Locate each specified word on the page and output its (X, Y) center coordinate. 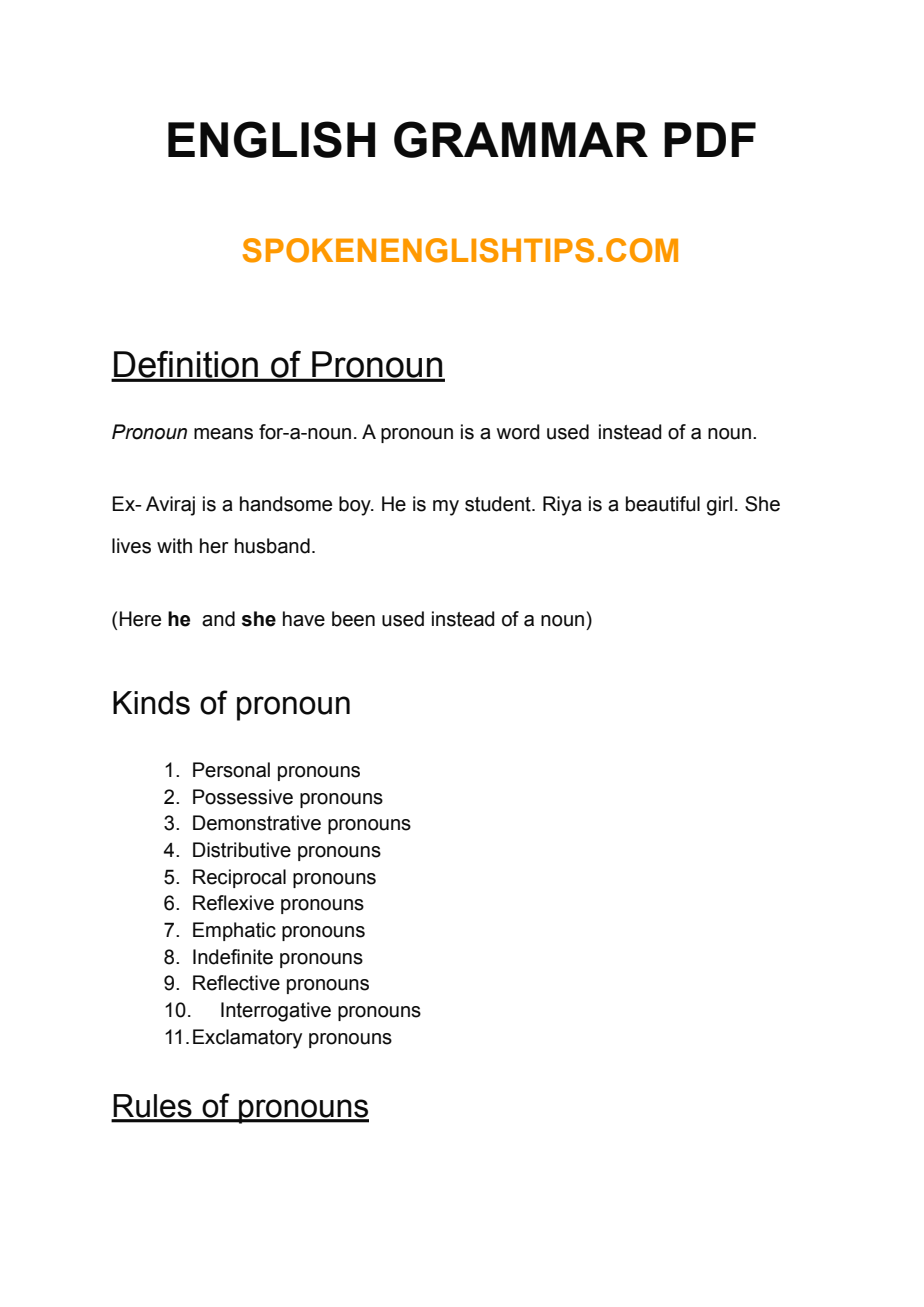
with (174, 546)
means (223, 434)
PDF (710, 139)
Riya (562, 506)
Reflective (236, 983)
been (353, 619)
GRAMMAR (521, 139)
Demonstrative (257, 823)
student (499, 504)
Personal (231, 770)
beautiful (663, 504)
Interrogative (276, 1012)
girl (719, 506)
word (518, 432)
